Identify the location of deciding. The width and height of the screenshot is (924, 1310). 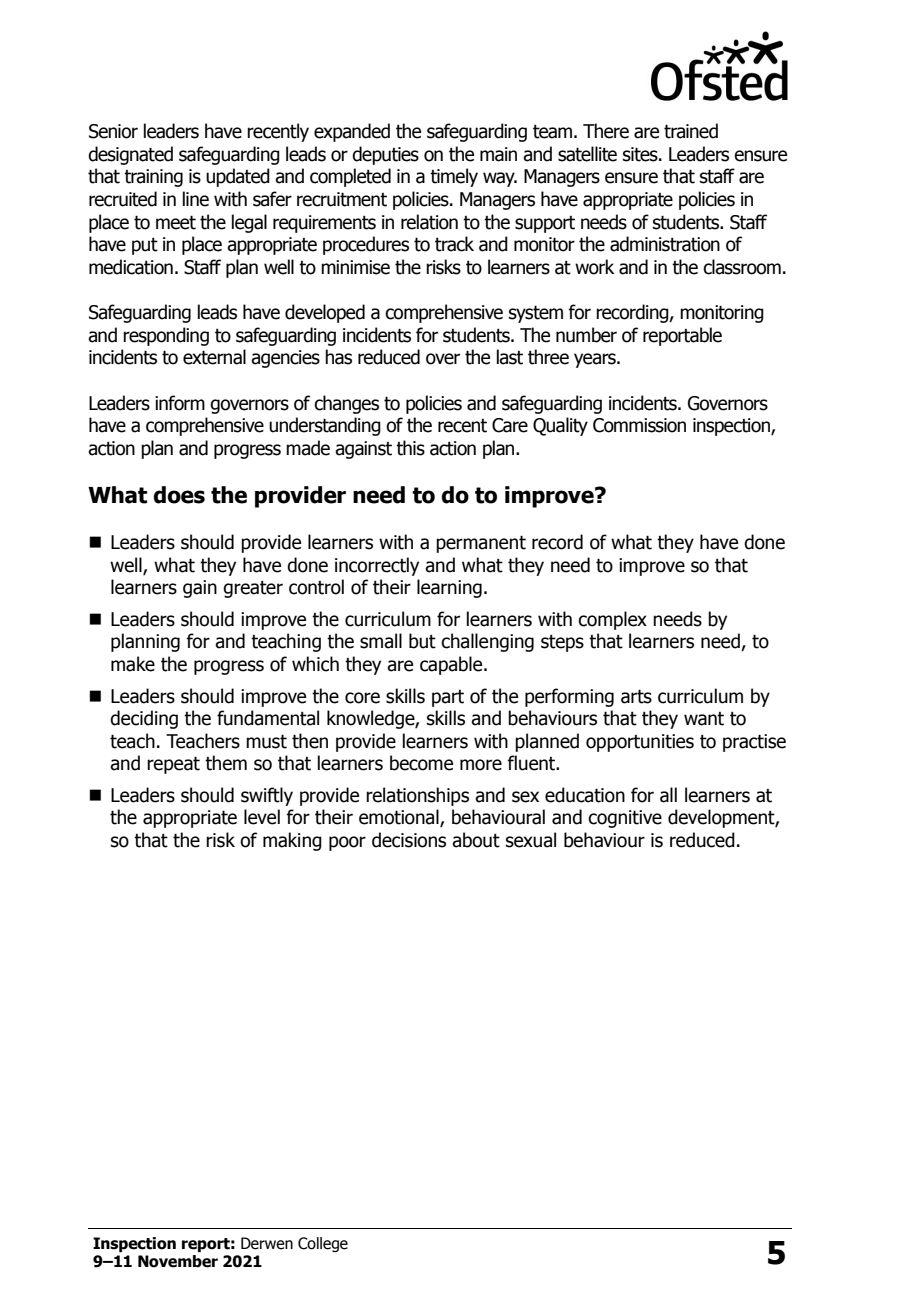
(144, 719).
